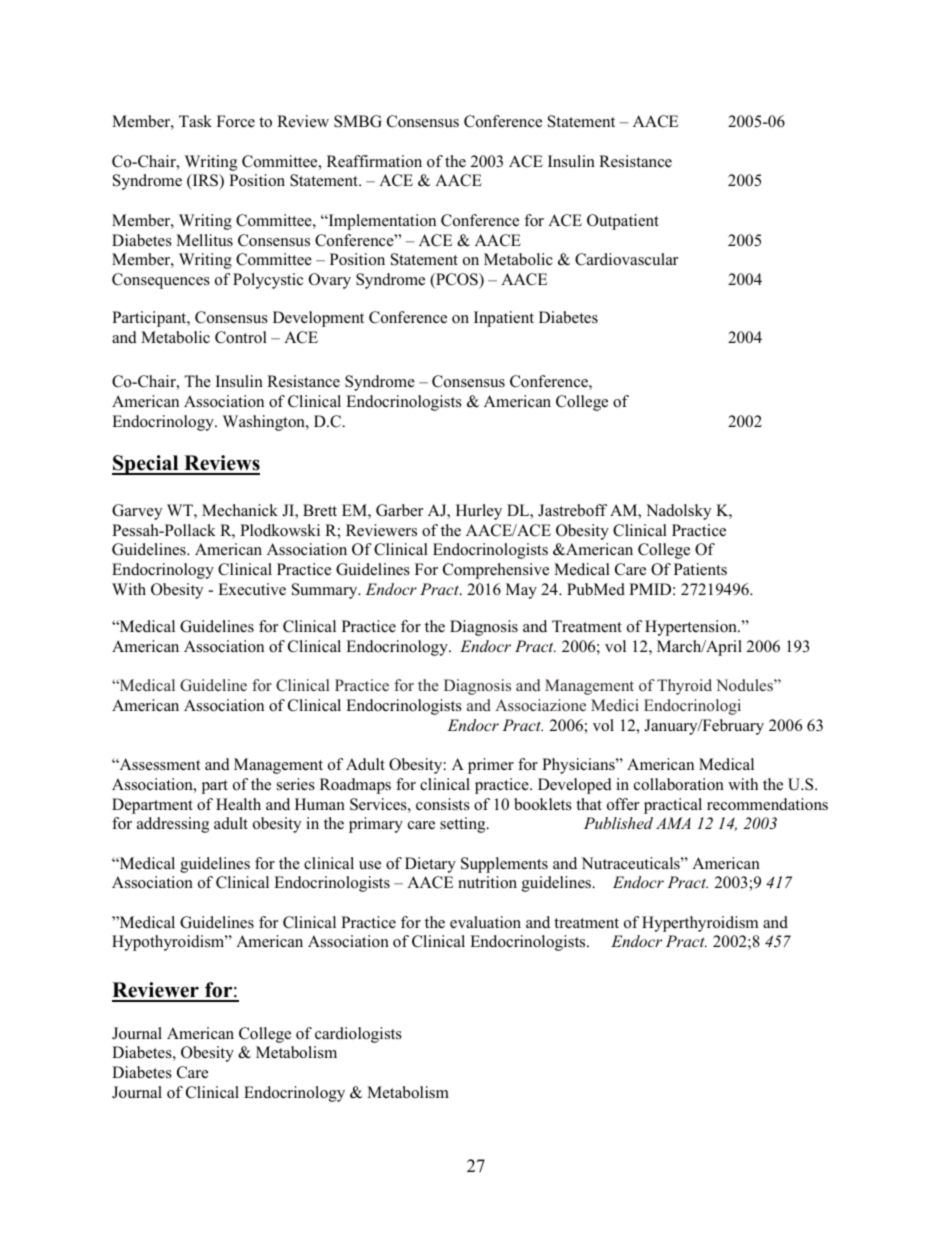 The image size is (952, 1233). Describe the element at coordinates (626, 259) in the page. I see `Cardiovascular` at that location.
